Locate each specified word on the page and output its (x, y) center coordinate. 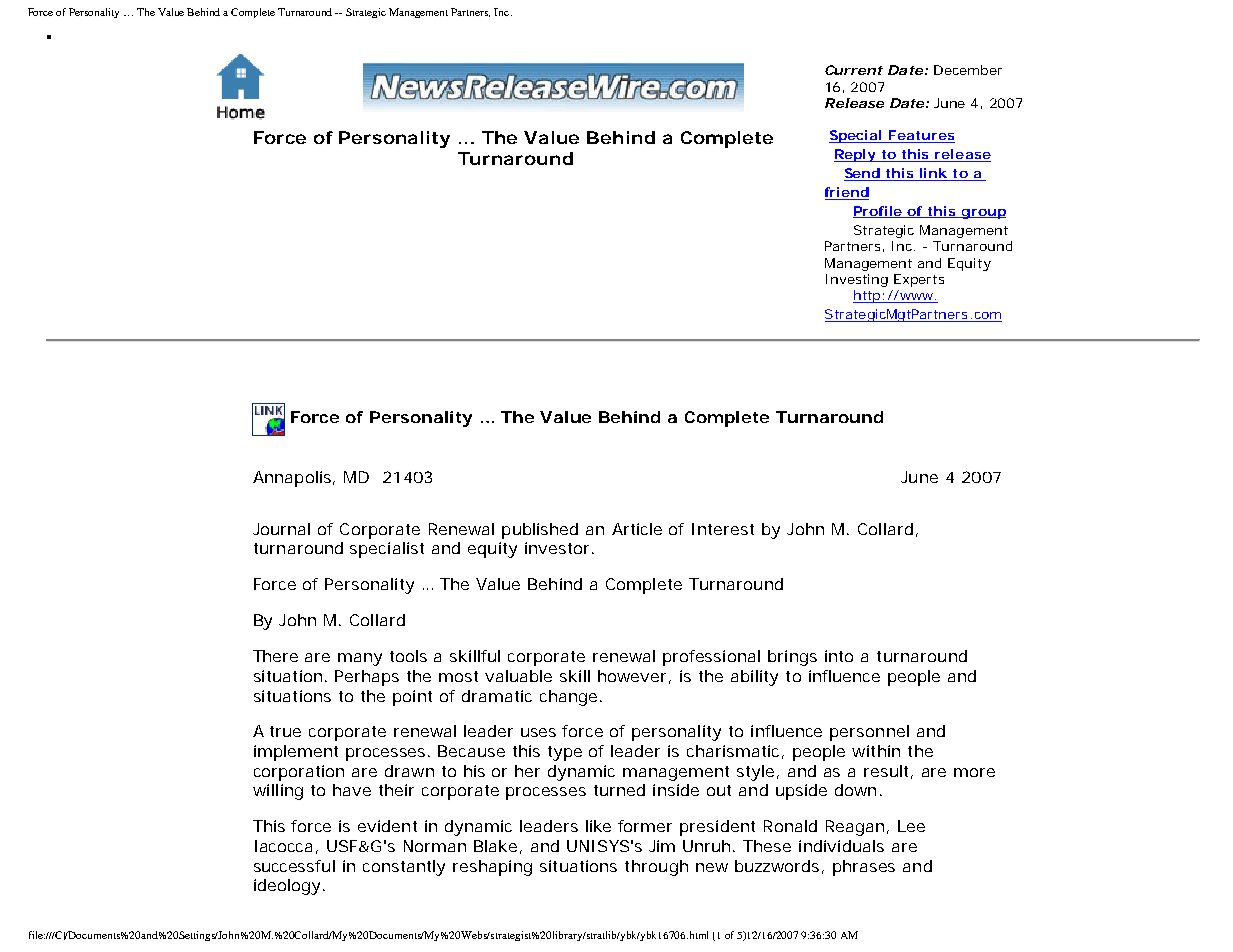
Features (921, 136)
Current (854, 70)
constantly (404, 868)
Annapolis (293, 479)
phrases (864, 868)
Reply (855, 155)
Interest (723, 529)
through (656, 868)
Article (637, 529)
